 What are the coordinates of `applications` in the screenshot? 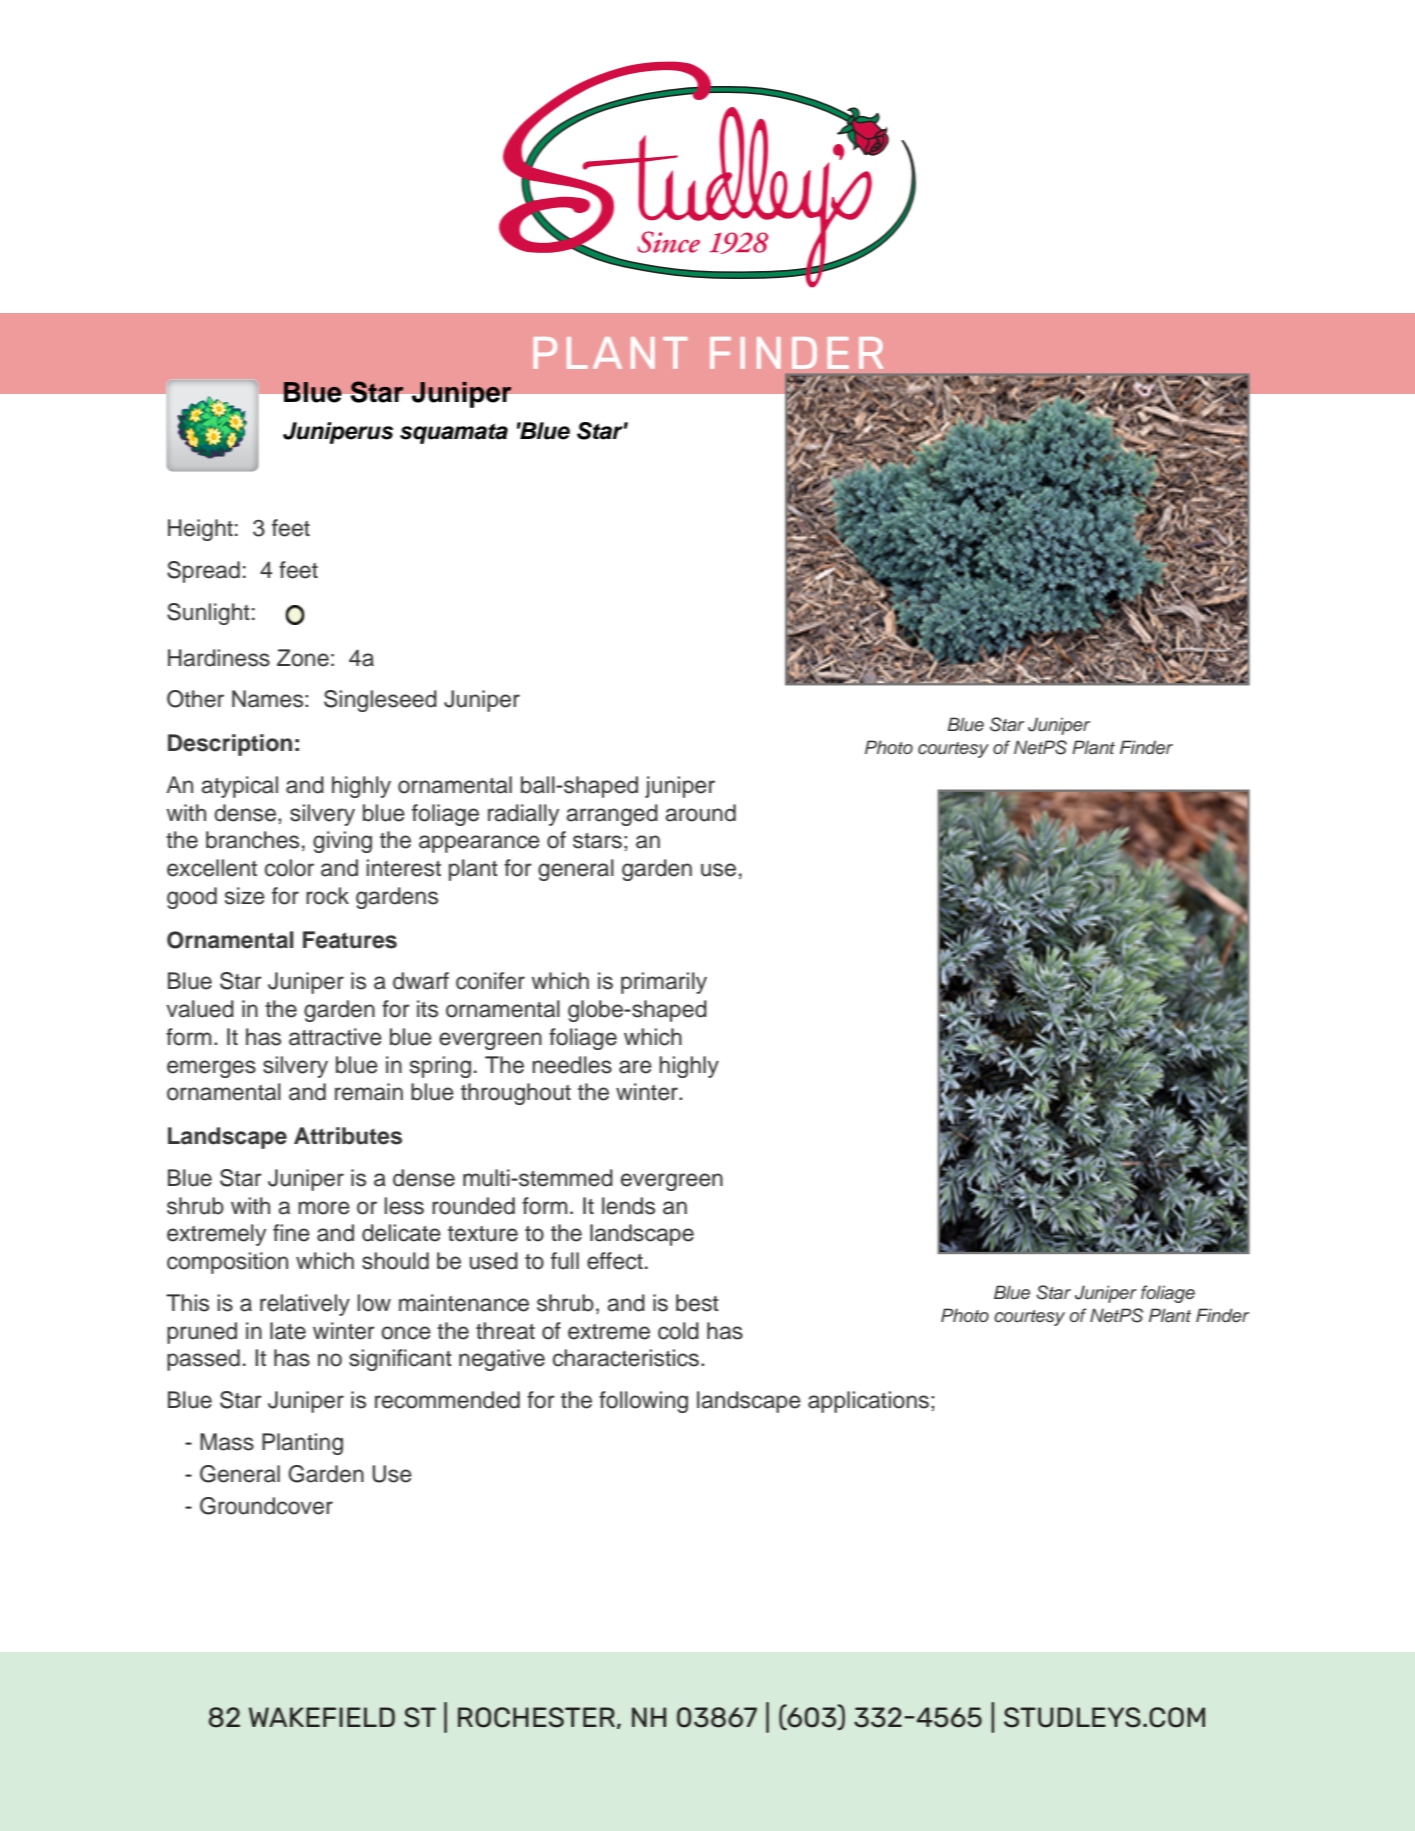 It's located at (868, 1402).
